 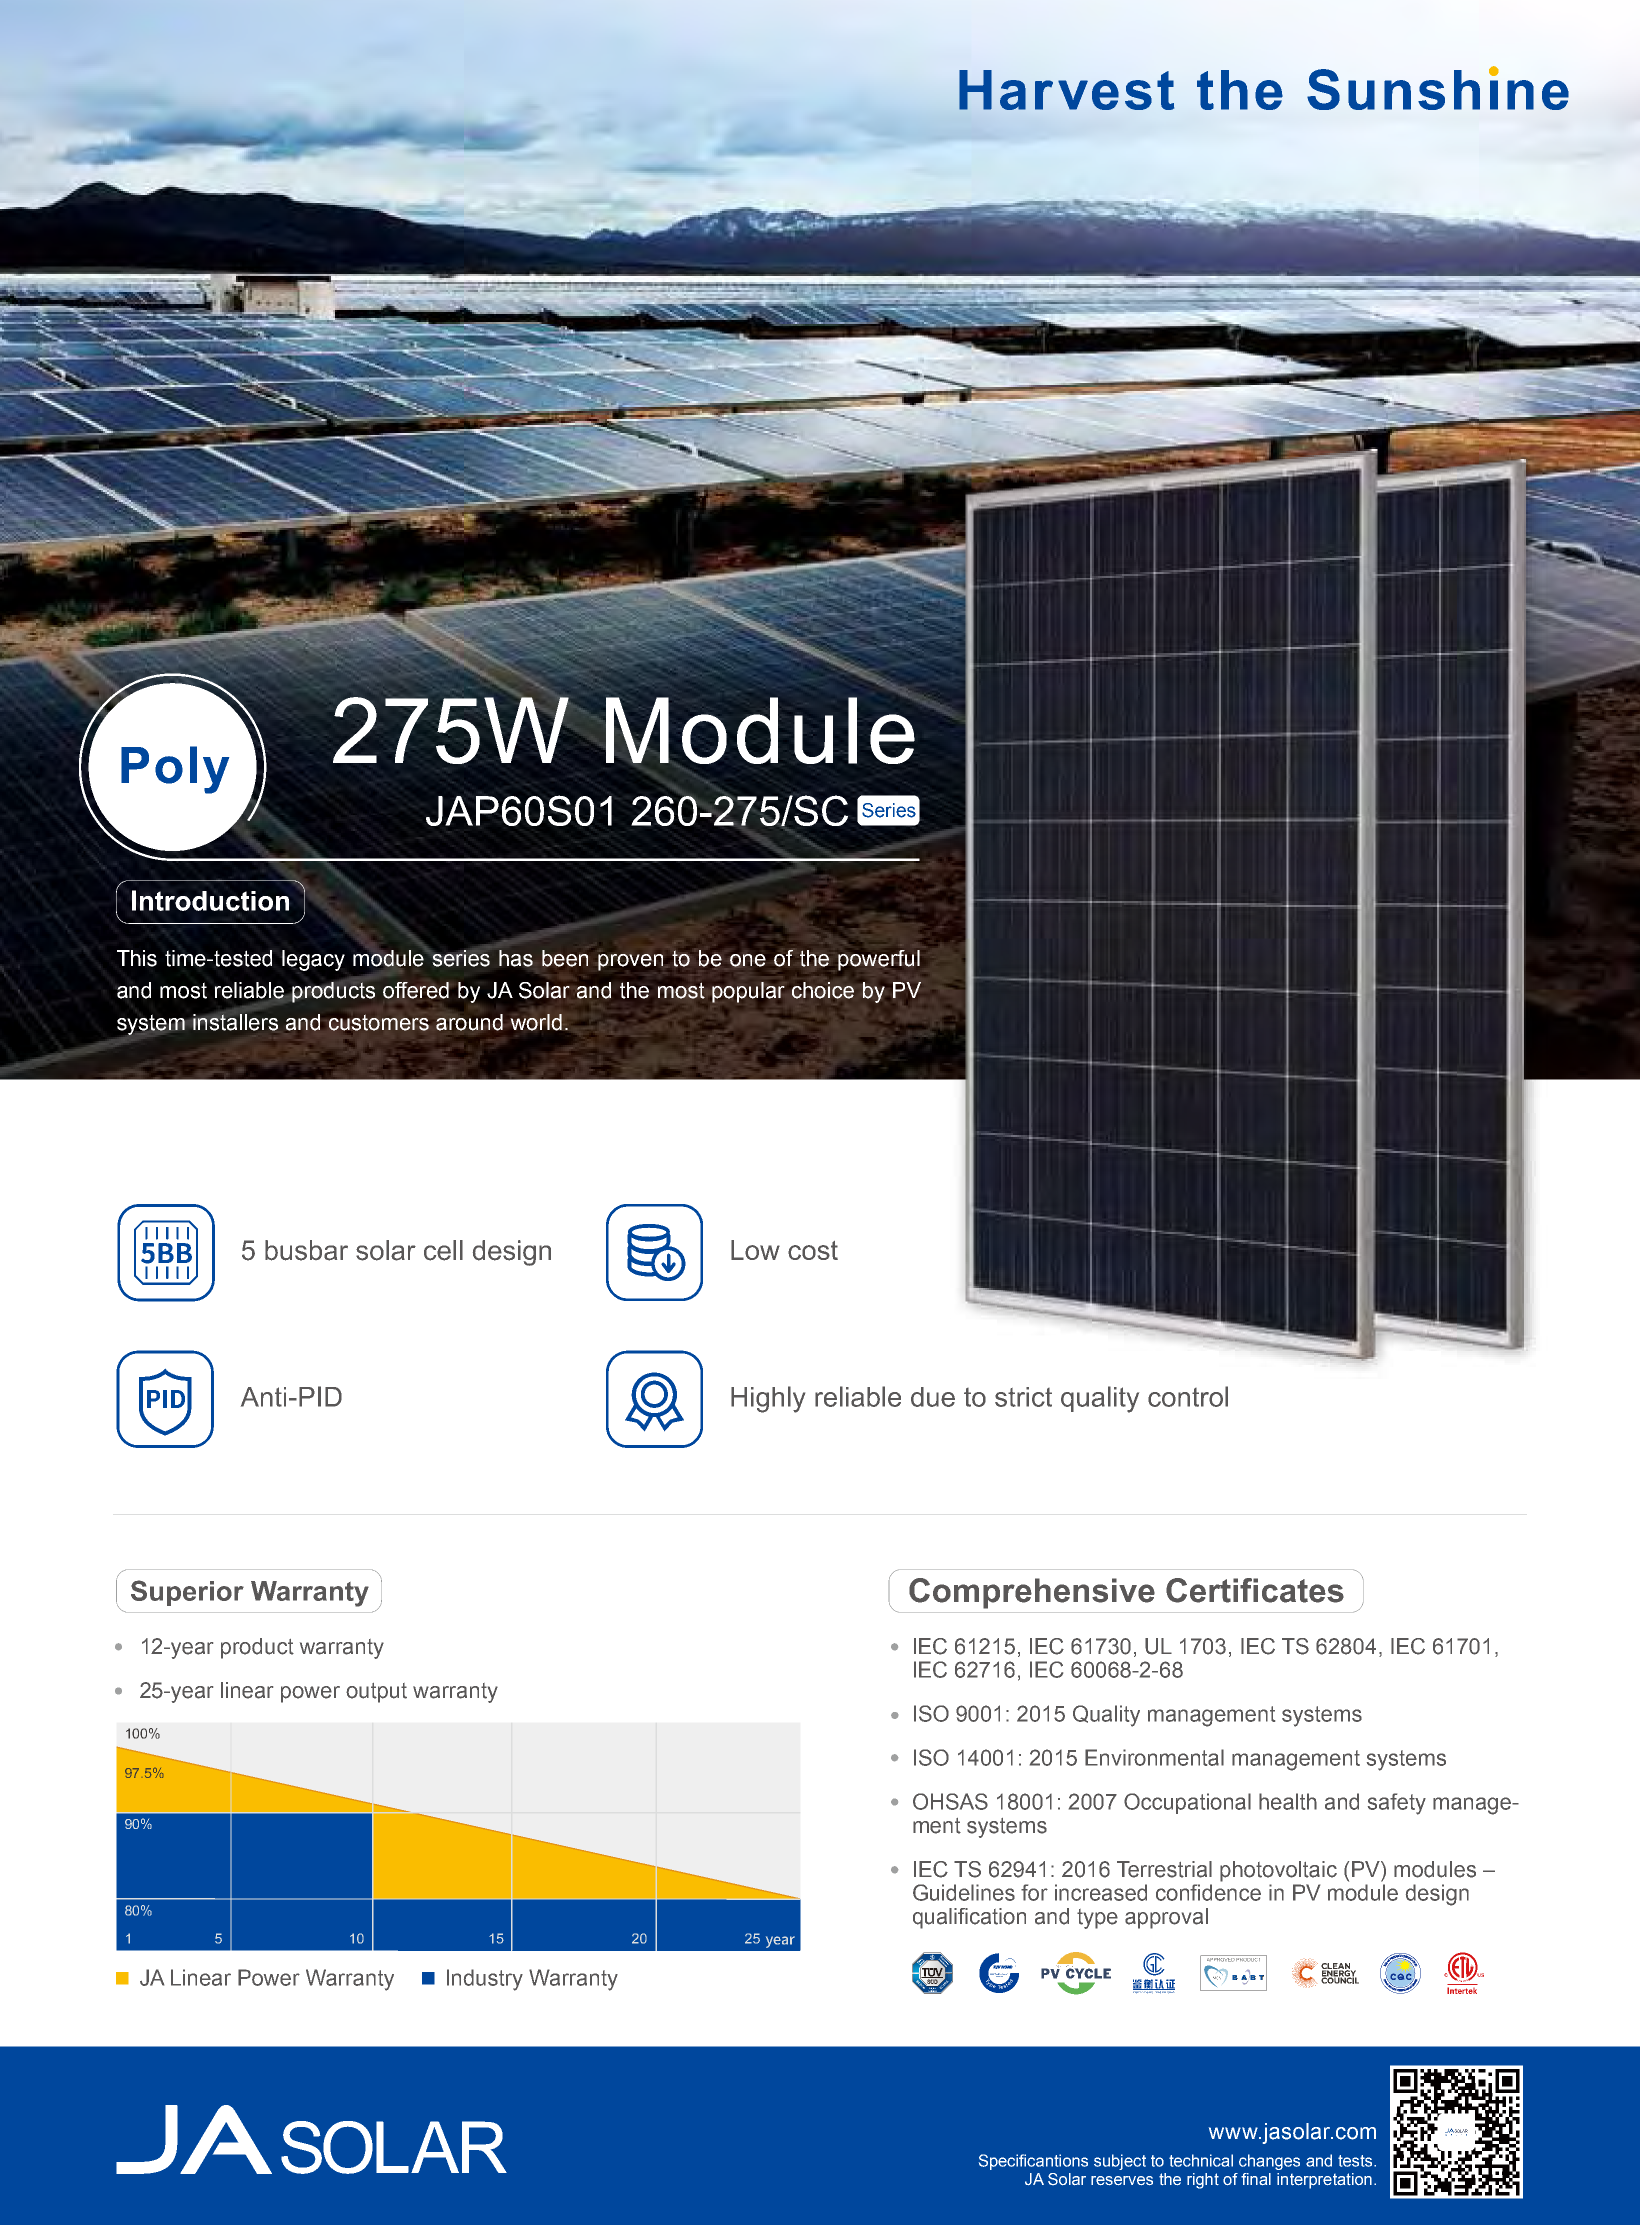 What do you see at coordinates (1120, 2162) in the screenshot?
I see `subject` at bounding box center [1120, 2162].
